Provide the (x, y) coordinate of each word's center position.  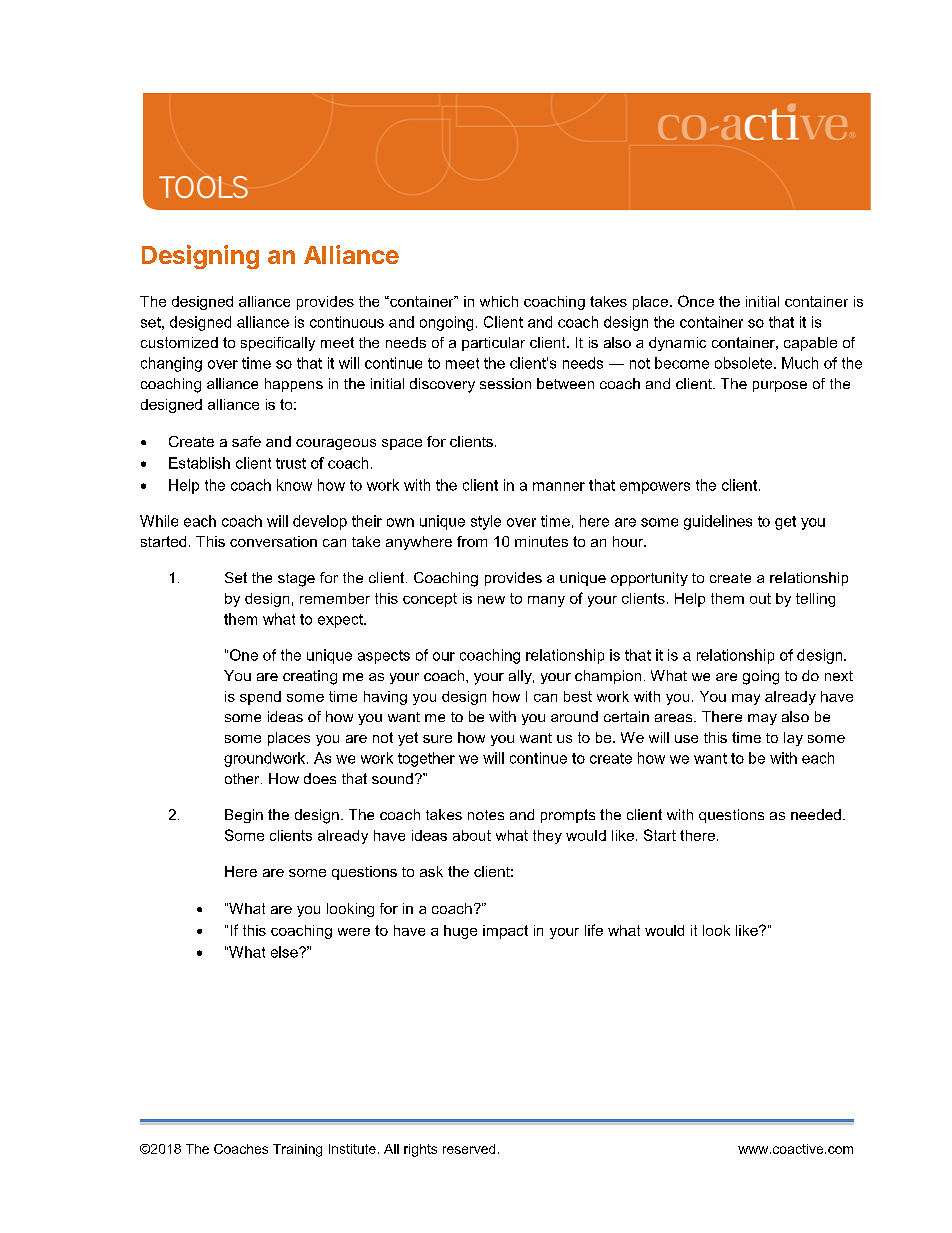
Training (297, 1150)
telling (815, 600)
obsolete (745, 363)
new (491, 600)
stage (296, 580)
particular (493, 344)
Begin (244, 816)
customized (179, 342)
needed (816, 814)
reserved (469, 1149)
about (472, 835)
